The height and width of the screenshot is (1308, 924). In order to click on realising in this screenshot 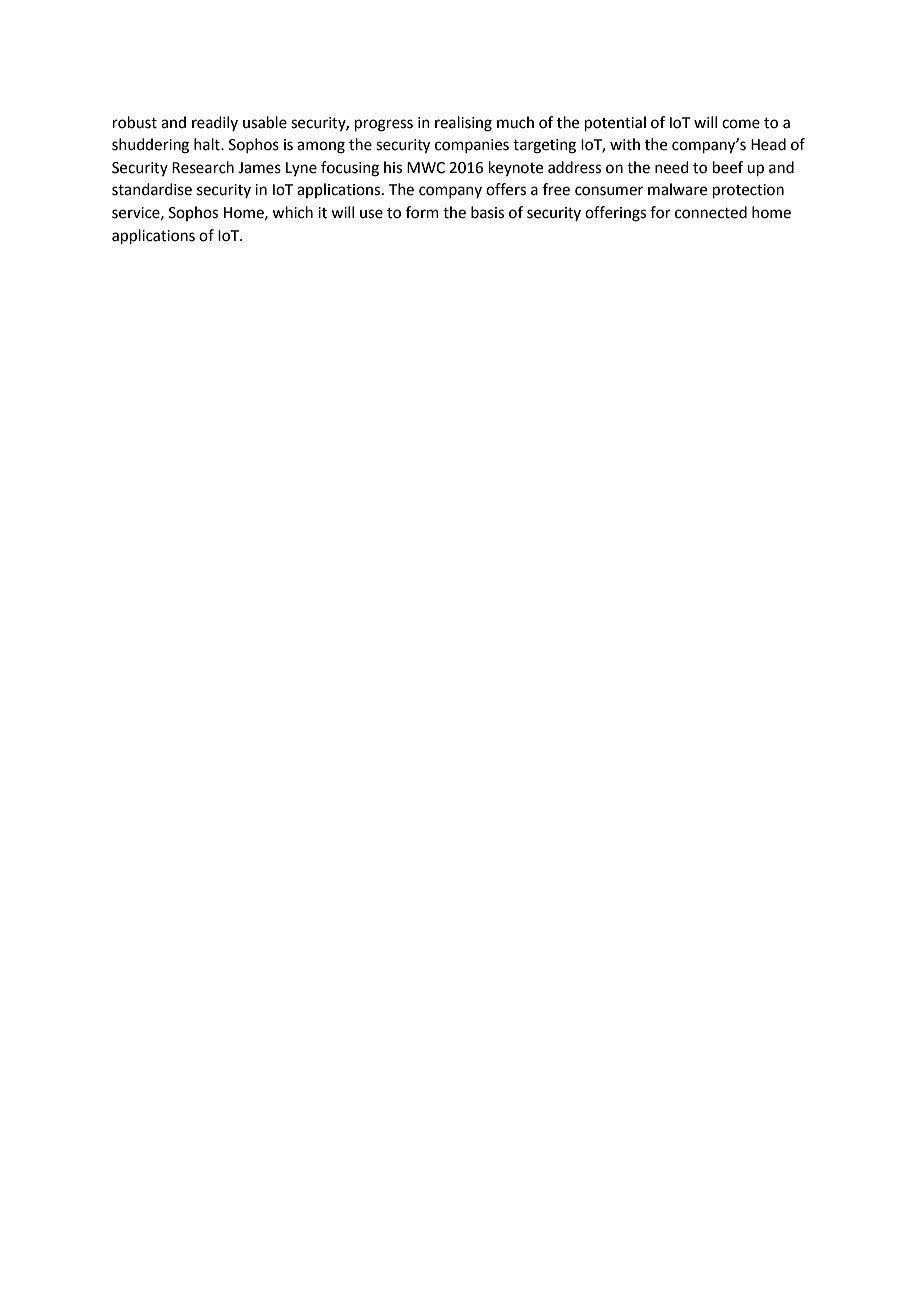, I will do `click(463, 124)`.
